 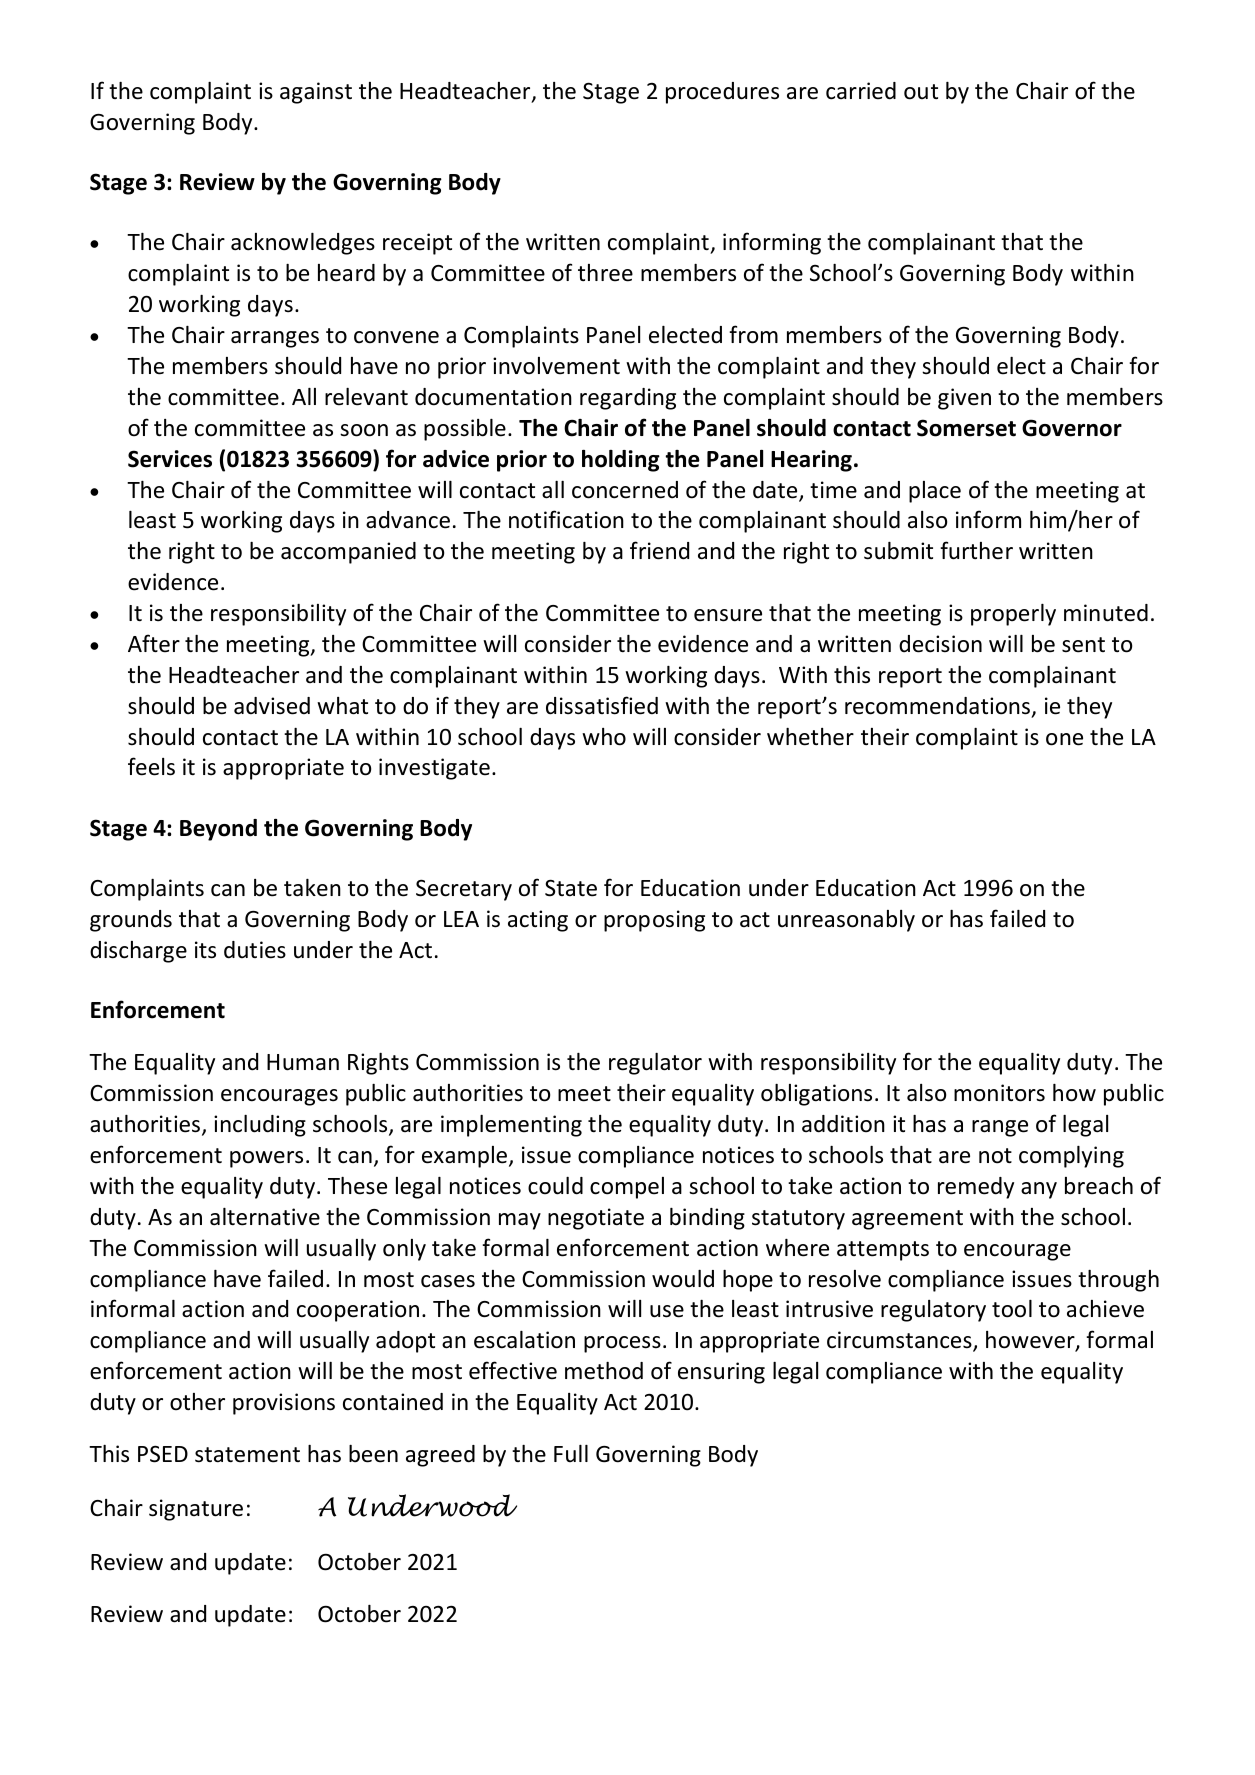 What do you see at coordinates (722, 93) in the screenshot?
I see `procedures` at bounding box center [722, 93].
